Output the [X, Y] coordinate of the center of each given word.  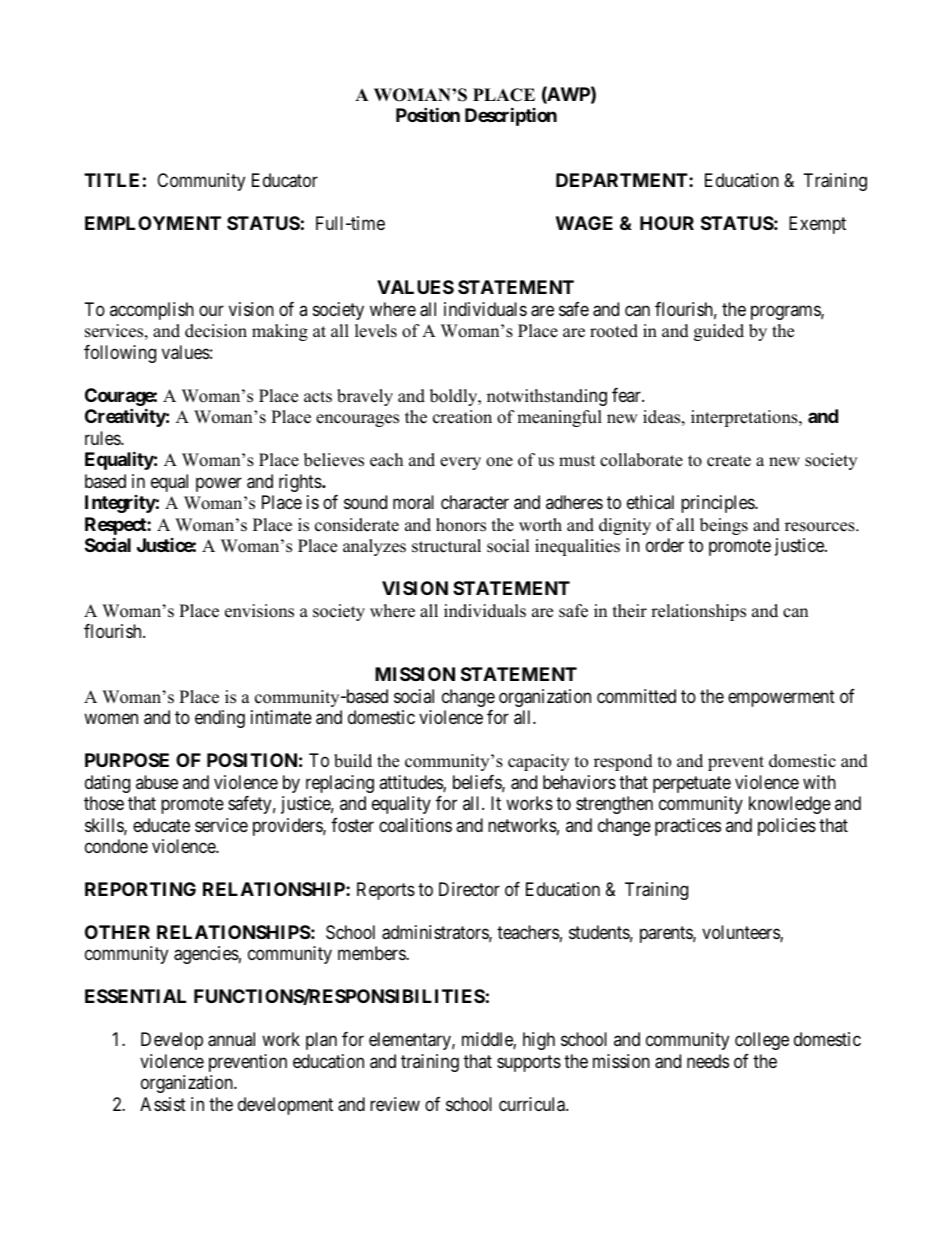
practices [688, 827]
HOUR [667, 223]
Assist [163, 1104]
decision [216, 331]
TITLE [111, 180]
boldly [455, 397]
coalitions [415, 825]
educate [161, 825]
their [630, 611]
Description [511, 117]
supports [529, 1063]
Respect [116, 526]
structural [446, 546]
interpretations [745, 418]
